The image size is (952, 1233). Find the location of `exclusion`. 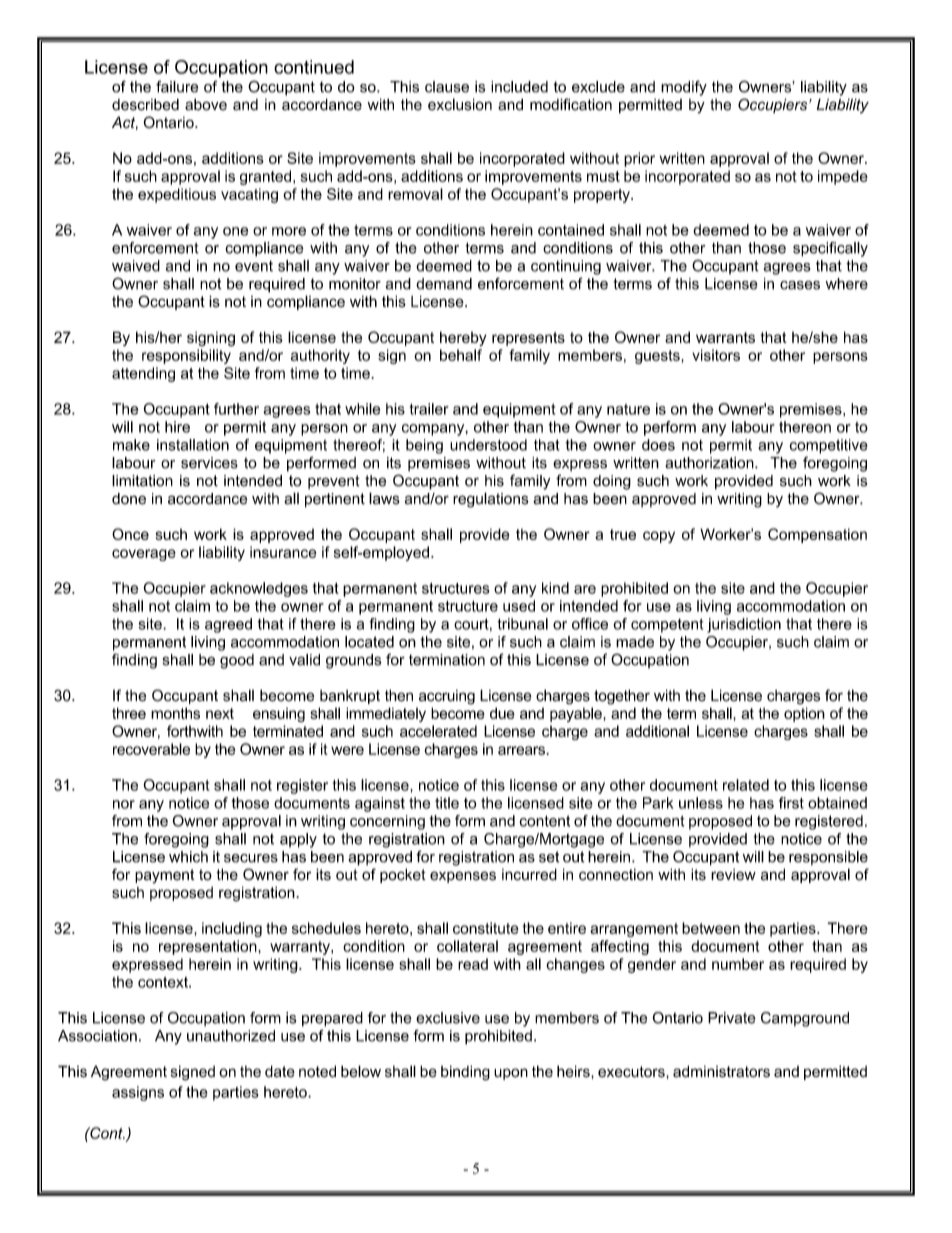

exclusion is located at coordinates (460, 104).
